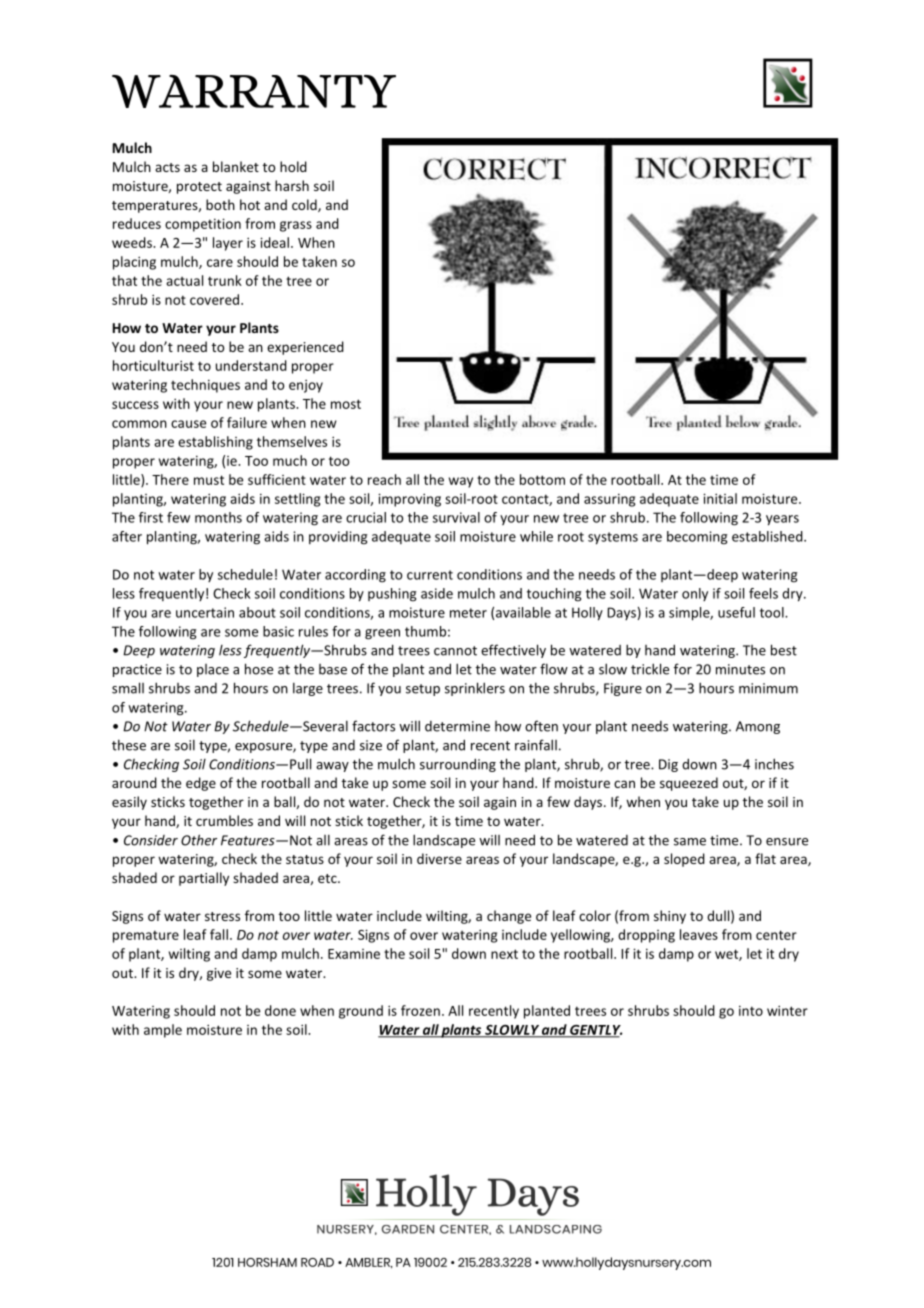  Describe the element at coordinates (689, 784) in the screenshot. I see `squeezed` at that location.
